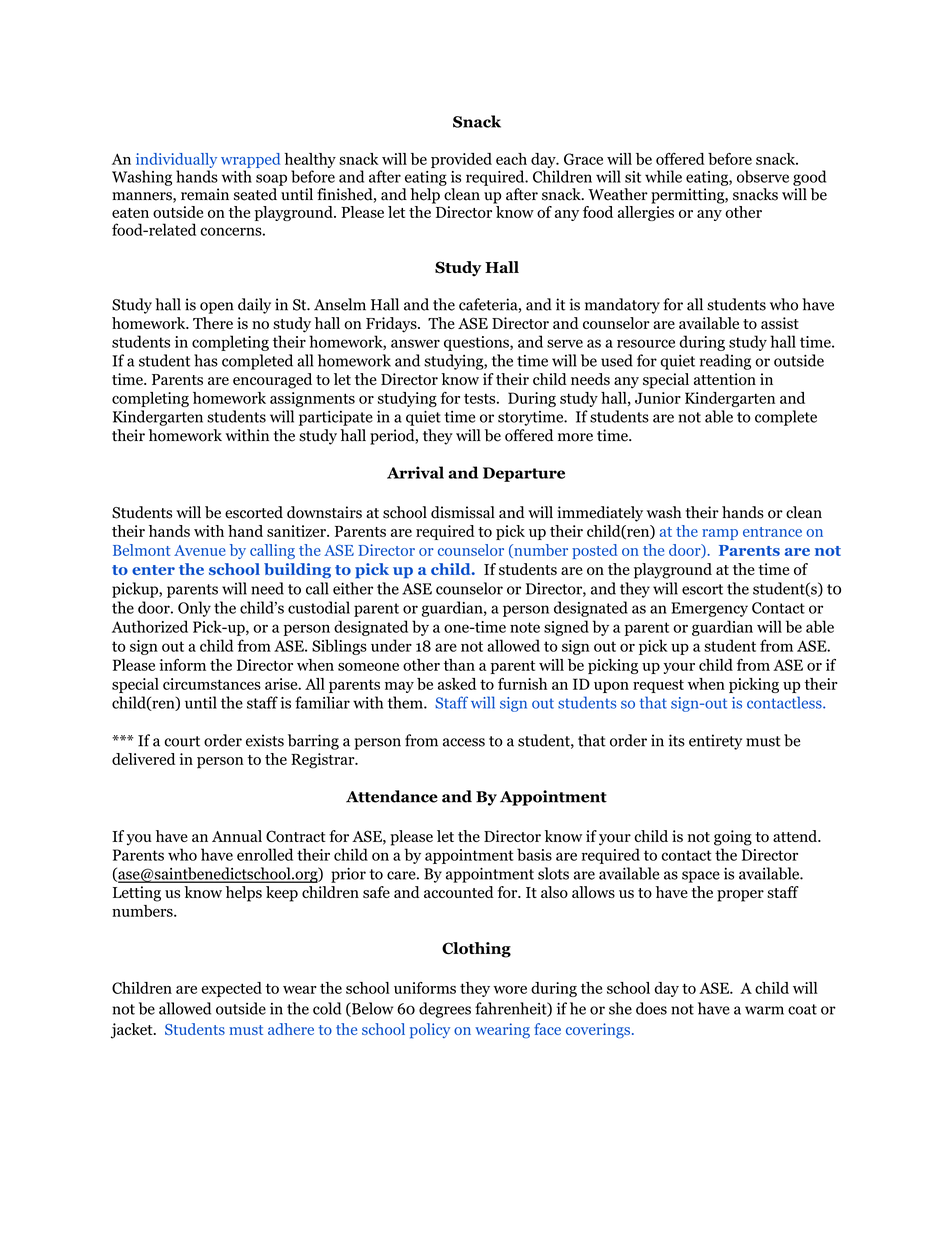 This image has height=1233, width=952. I want to click on note, so click(525, 627).
